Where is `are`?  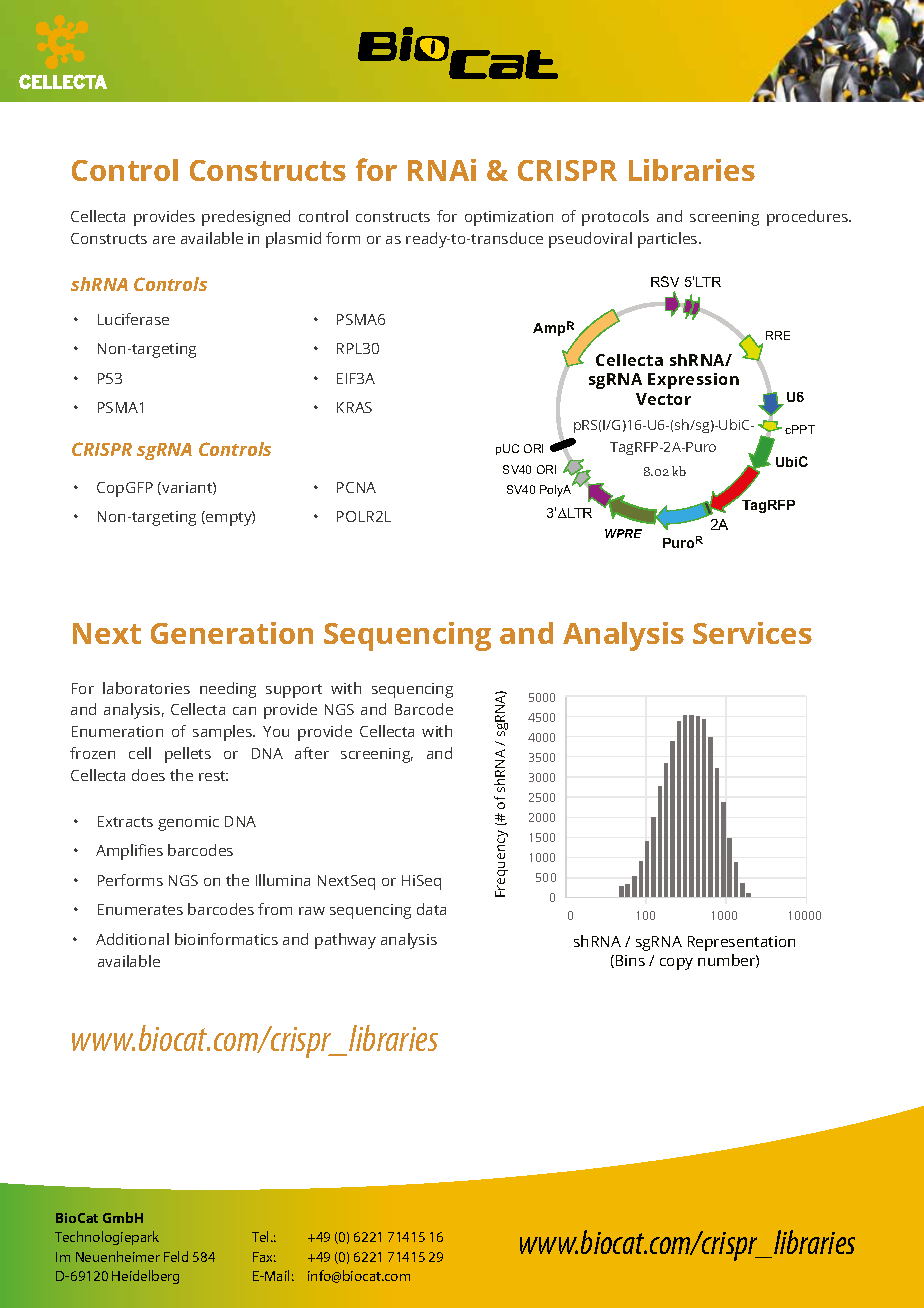
are is located at coordinates (164, 240).
